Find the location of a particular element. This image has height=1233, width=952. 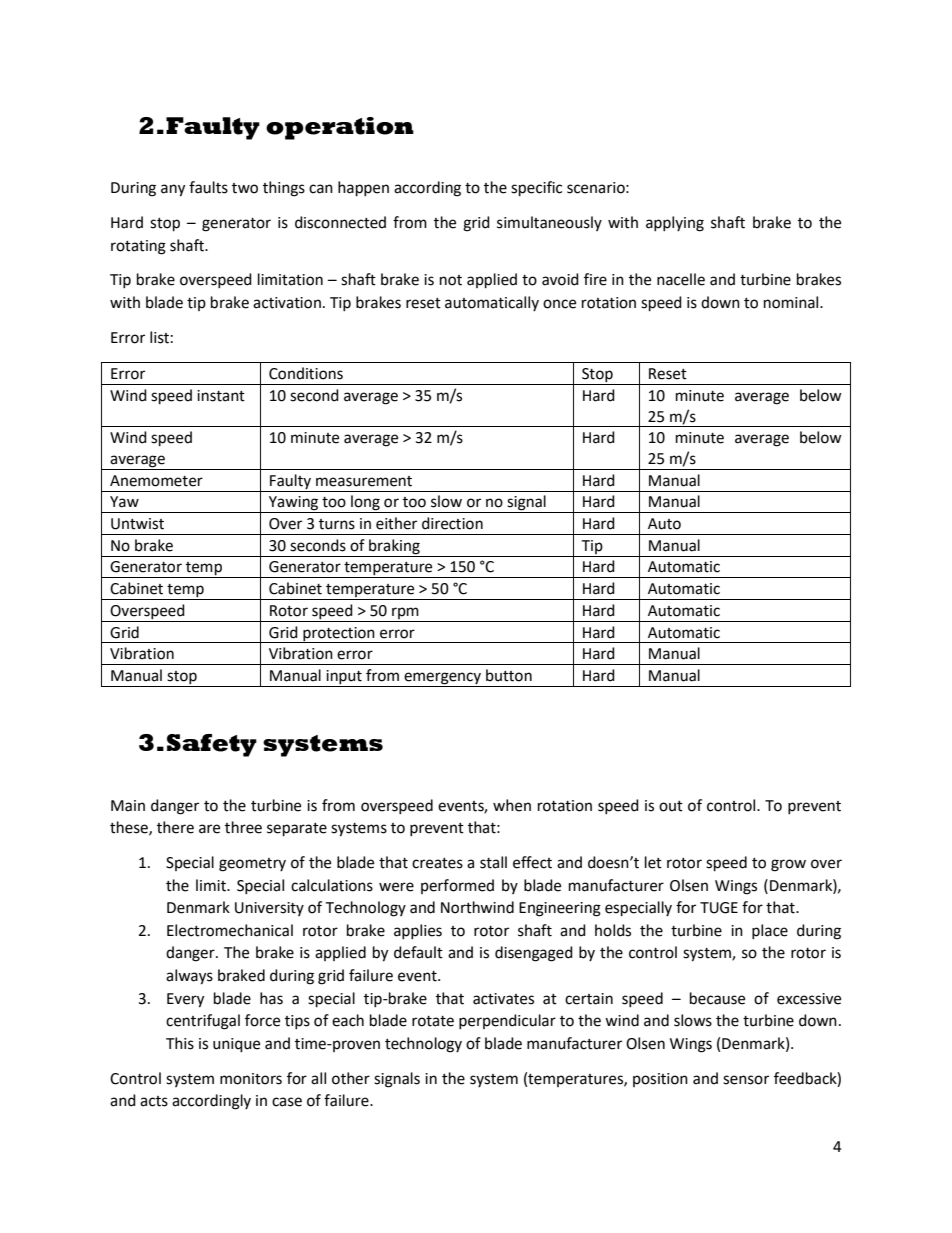

not is located at coordinates (451, 280).
